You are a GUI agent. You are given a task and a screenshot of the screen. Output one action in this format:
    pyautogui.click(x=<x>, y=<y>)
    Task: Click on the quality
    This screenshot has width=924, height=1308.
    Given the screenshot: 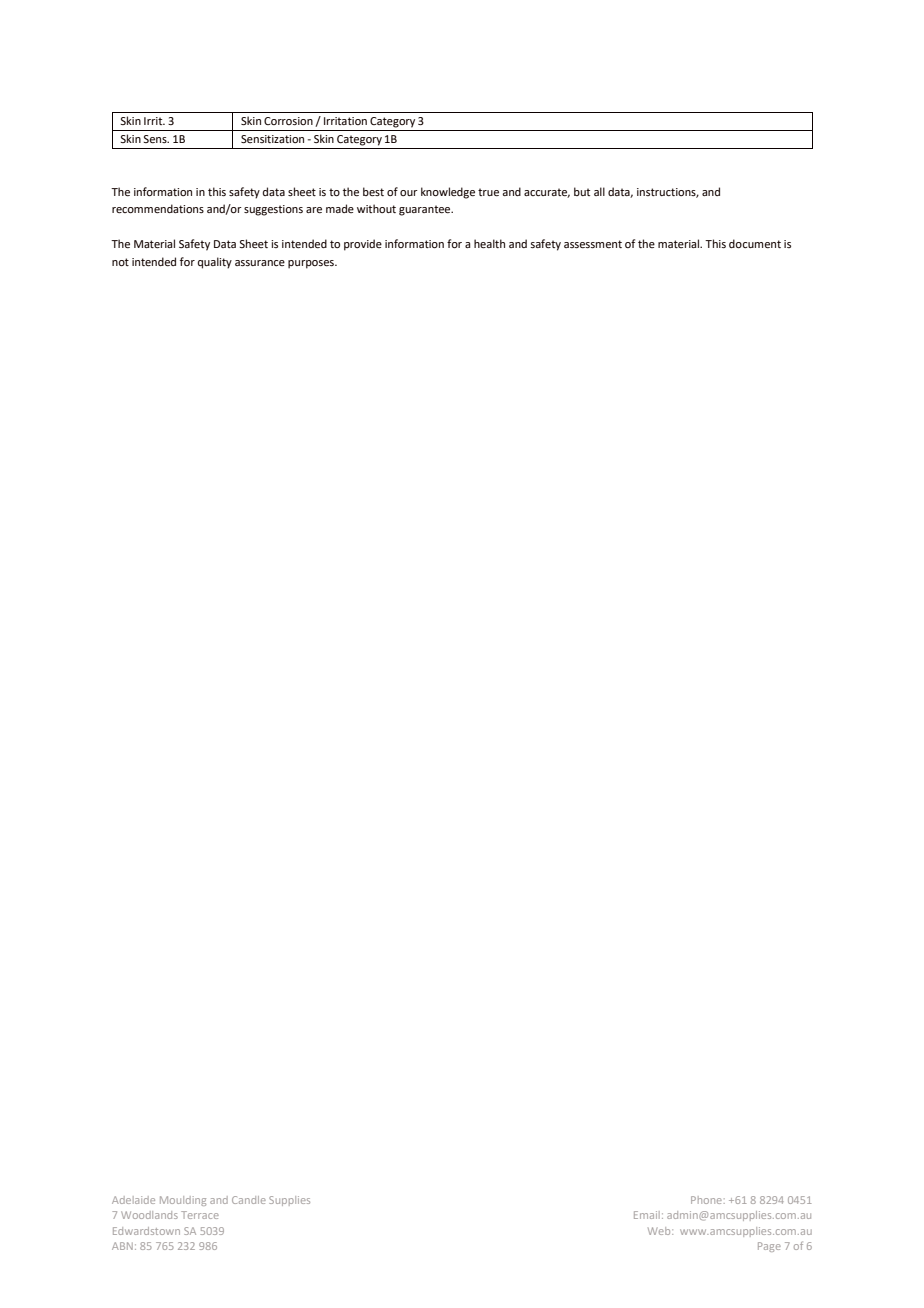 What is the action you would take?
    pyautogui.click(x=215, y=263)
